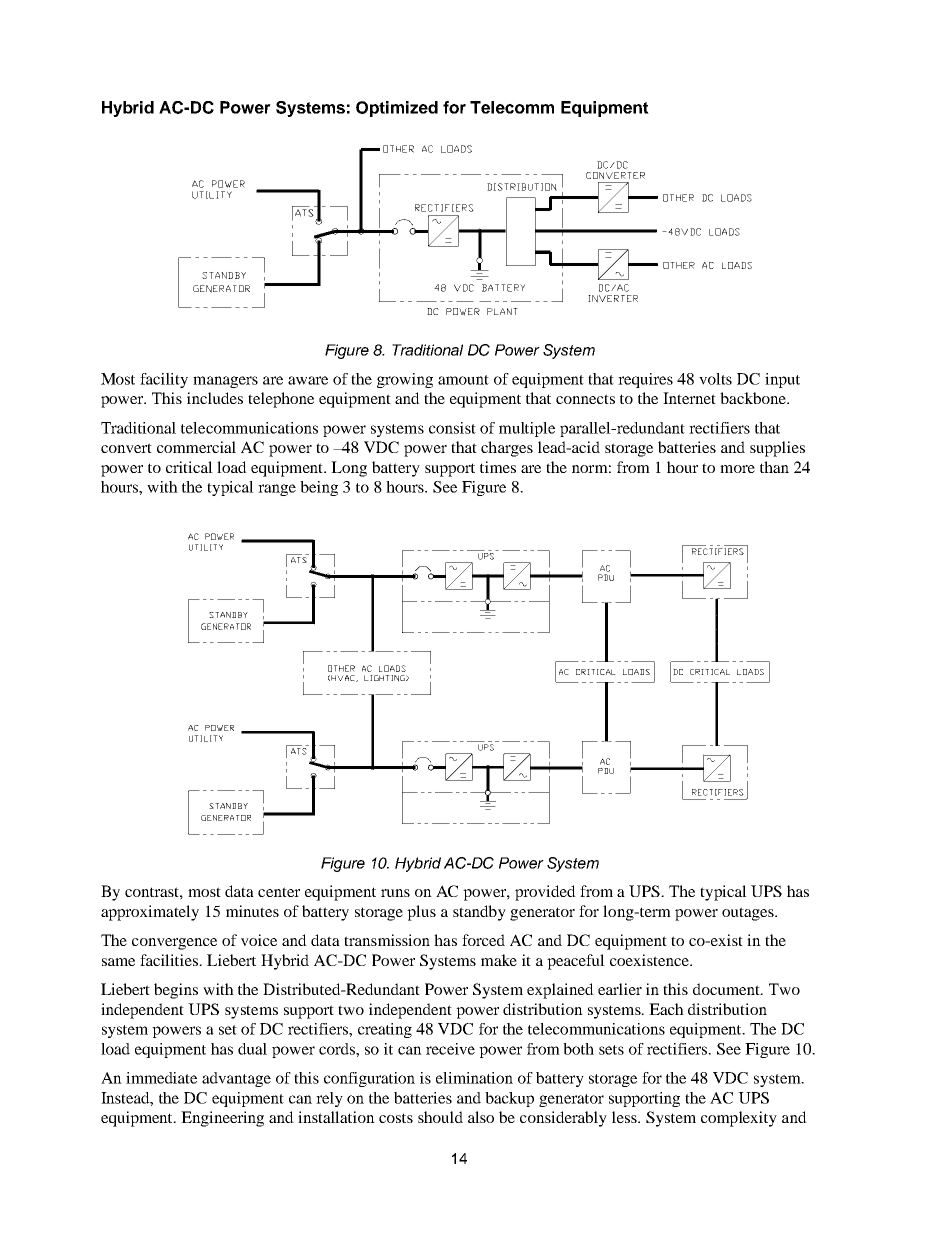 The height and width of the image is (1233, 952). What do you see at coordinates (737, 469) in the image?
I see `more` at bounding box center [737, 469].
